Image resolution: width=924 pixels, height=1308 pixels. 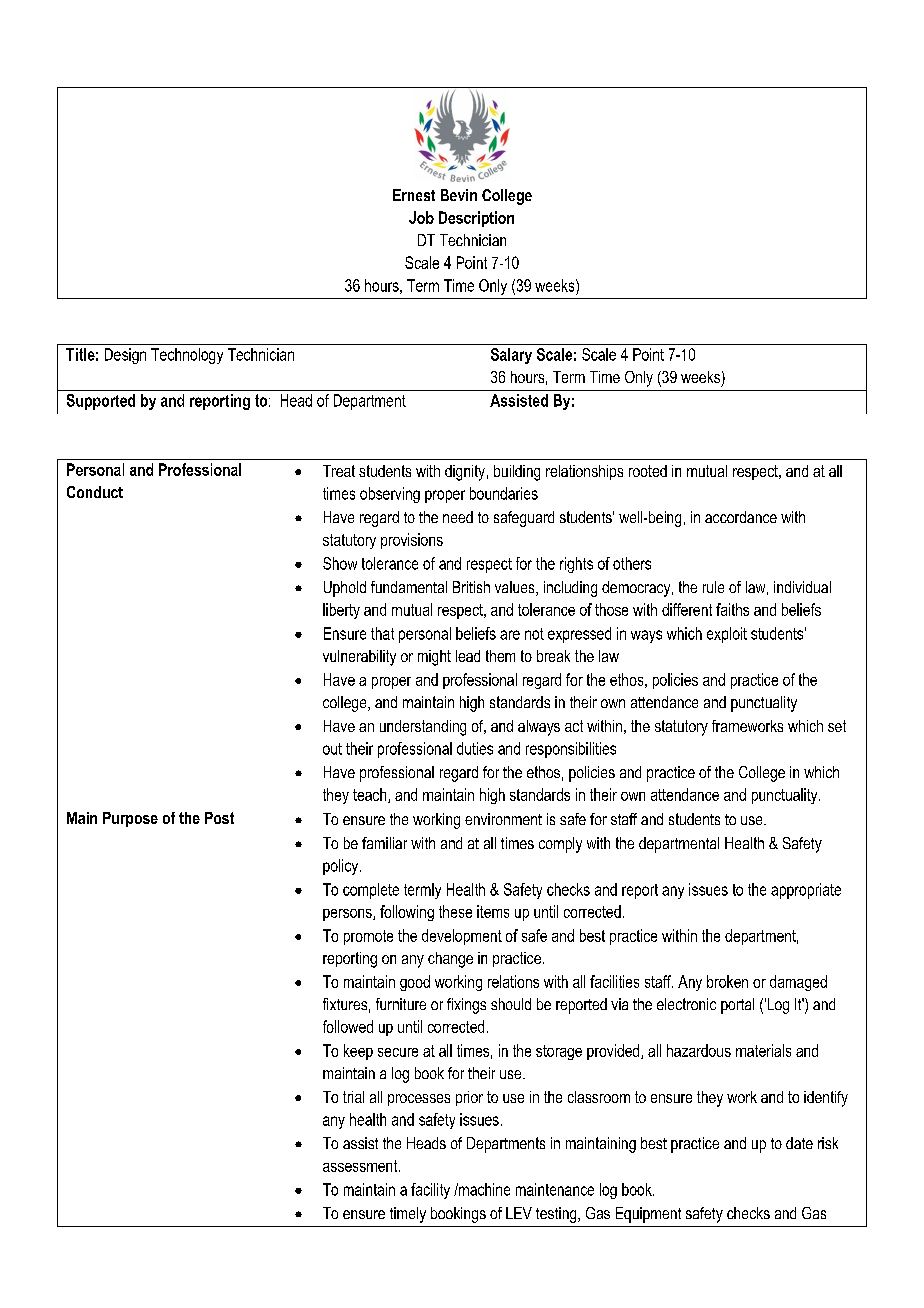 I want to click on understanding, so click(x=423, y=728).
